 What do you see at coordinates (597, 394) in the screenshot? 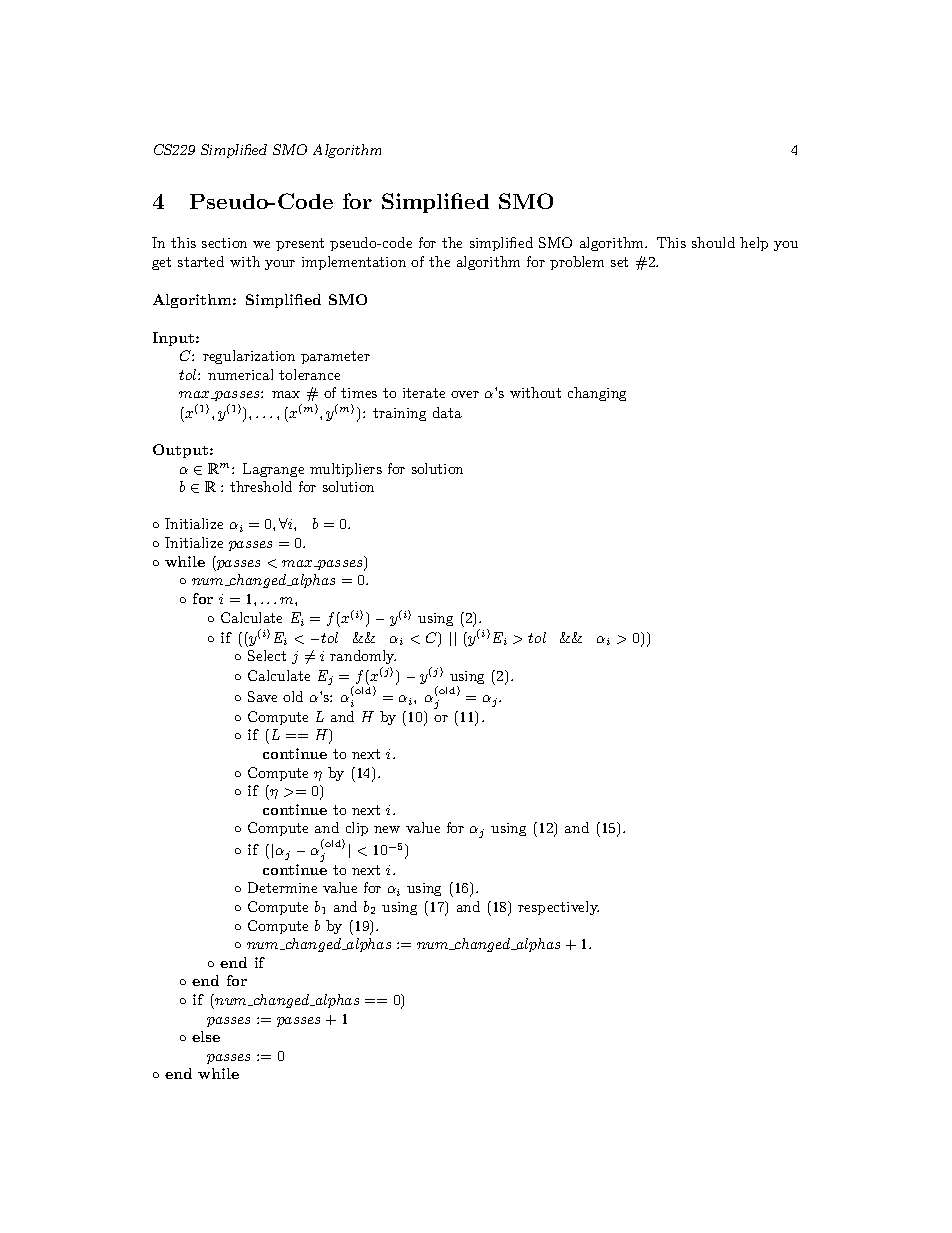
I see `changing` at bounding box center [597, 394].
